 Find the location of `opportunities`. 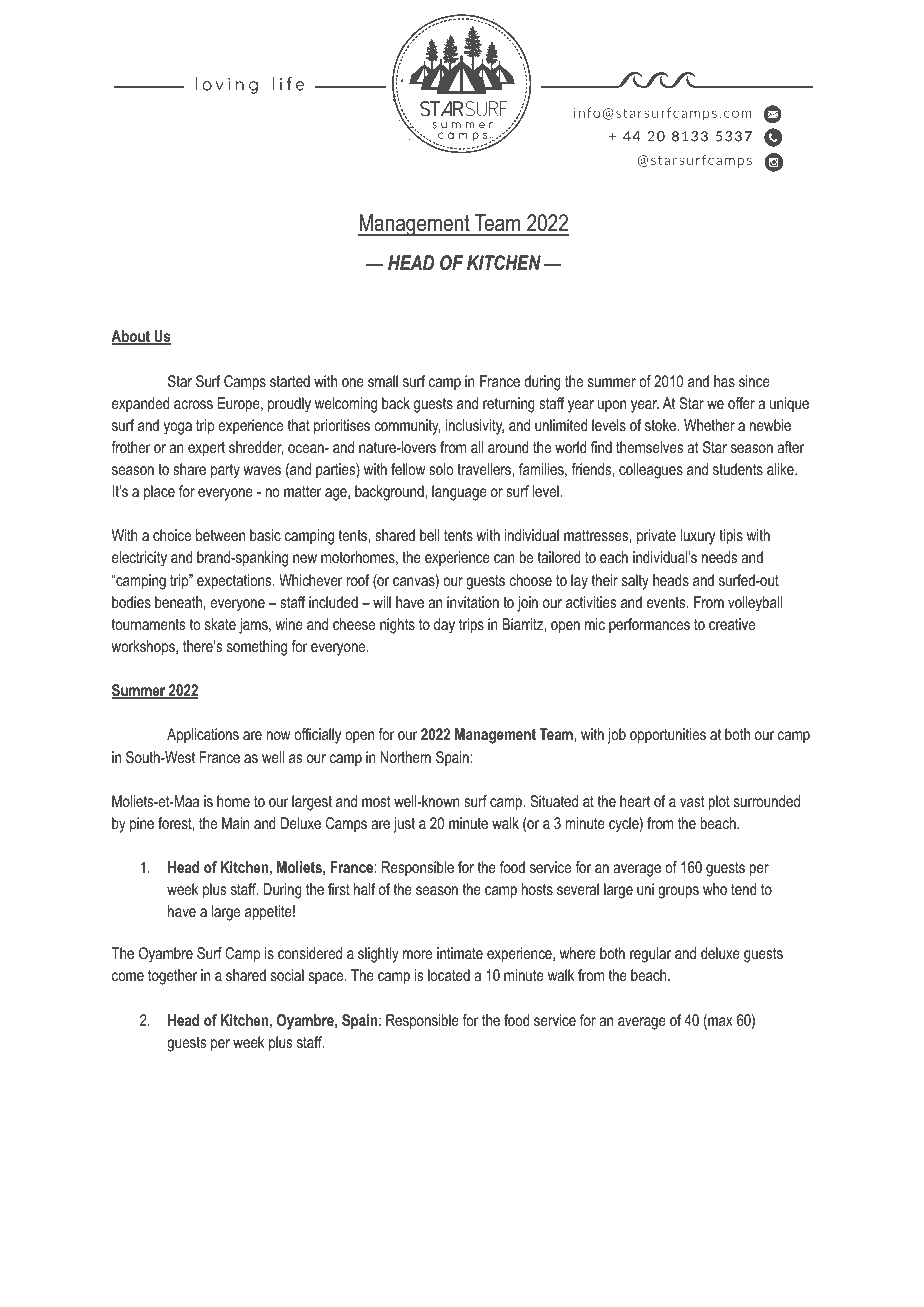

opportunities is located at coordinates (668, 736).
